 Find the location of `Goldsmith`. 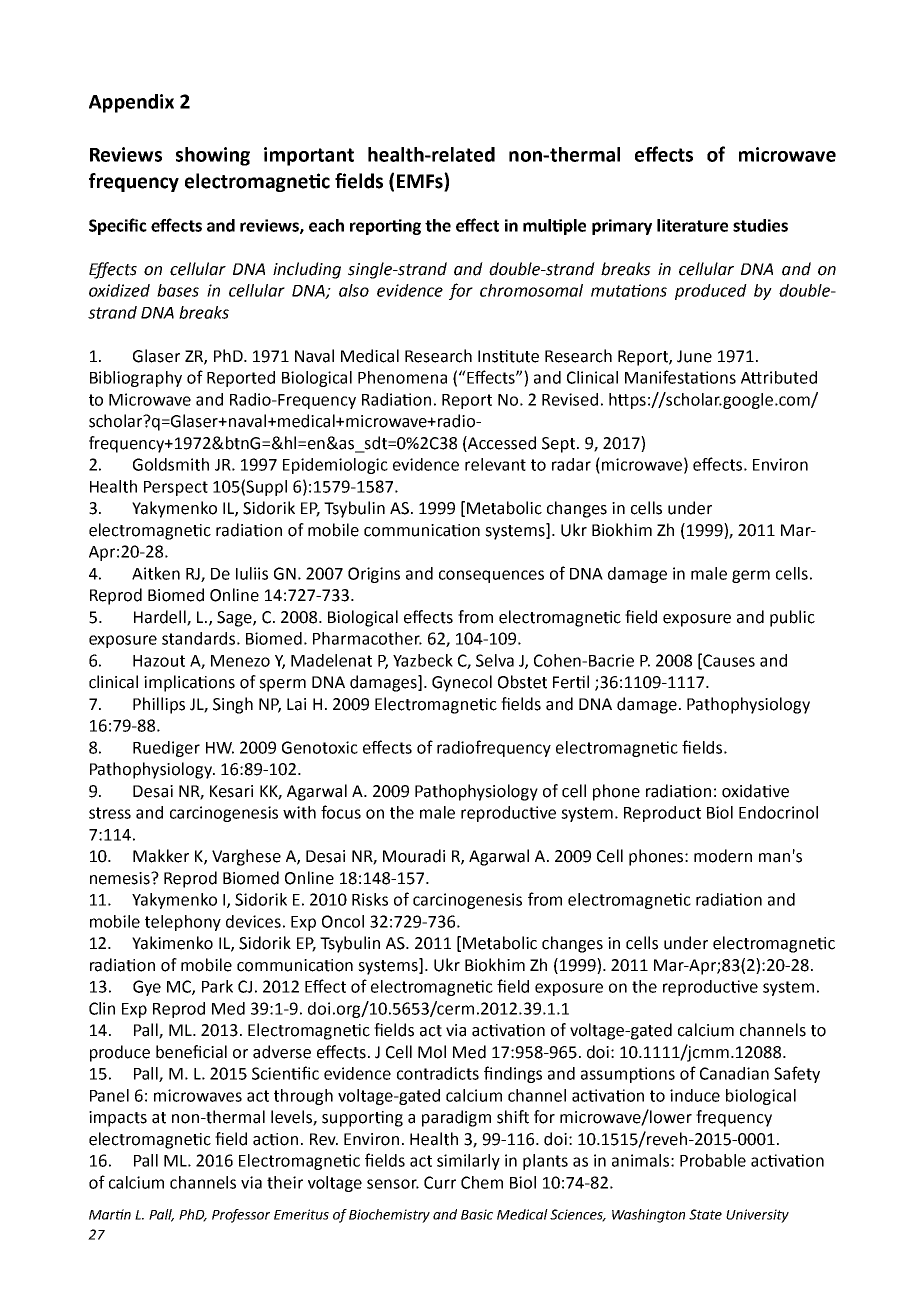

Goldsmith is located at coordinates (171, 464).
